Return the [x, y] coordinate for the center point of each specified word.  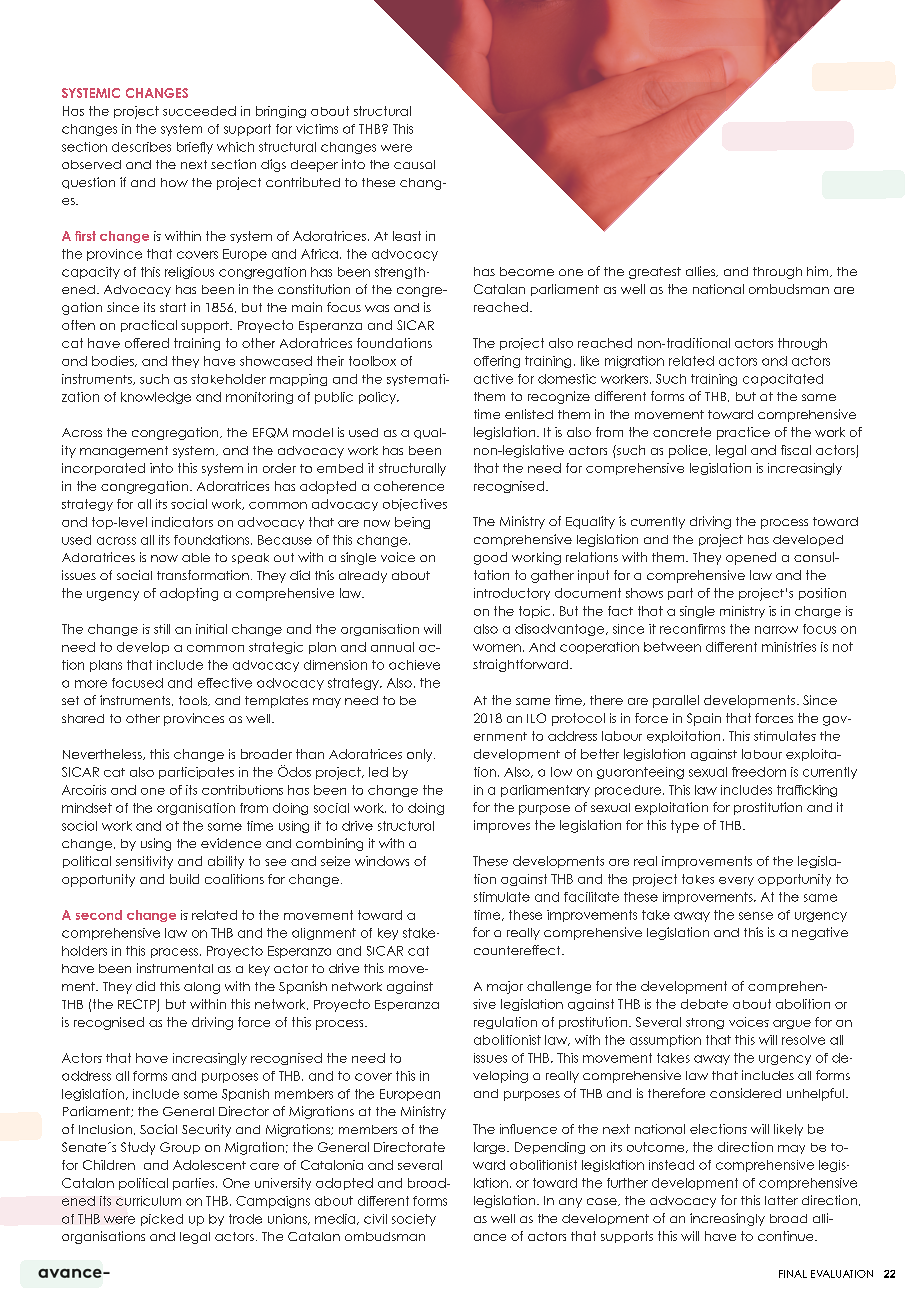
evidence [231, 843]
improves [502, 826]
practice [743, 433]
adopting [189, 594]
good [490, 558]
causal [414, 164]
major [505, 987]
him [819, 271]
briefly [195, 148]
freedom [759, 772]
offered [147, 343]
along [202, 988]
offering [497, 362]
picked [162, 1220]
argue [792, 1024]
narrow [776, 630]
